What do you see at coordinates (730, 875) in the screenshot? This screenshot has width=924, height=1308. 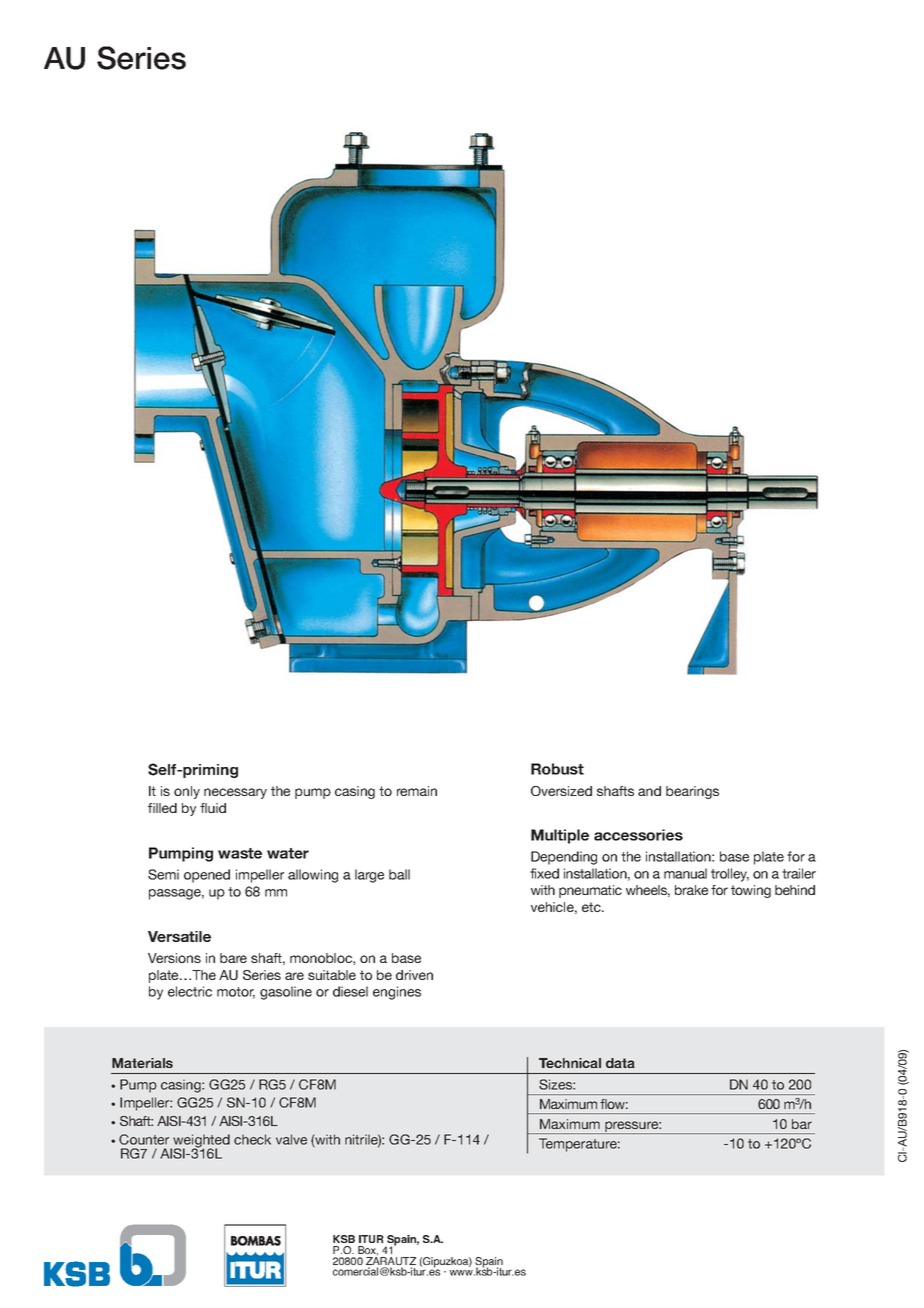 I see `trolley` at bounding box center [730, 875].
